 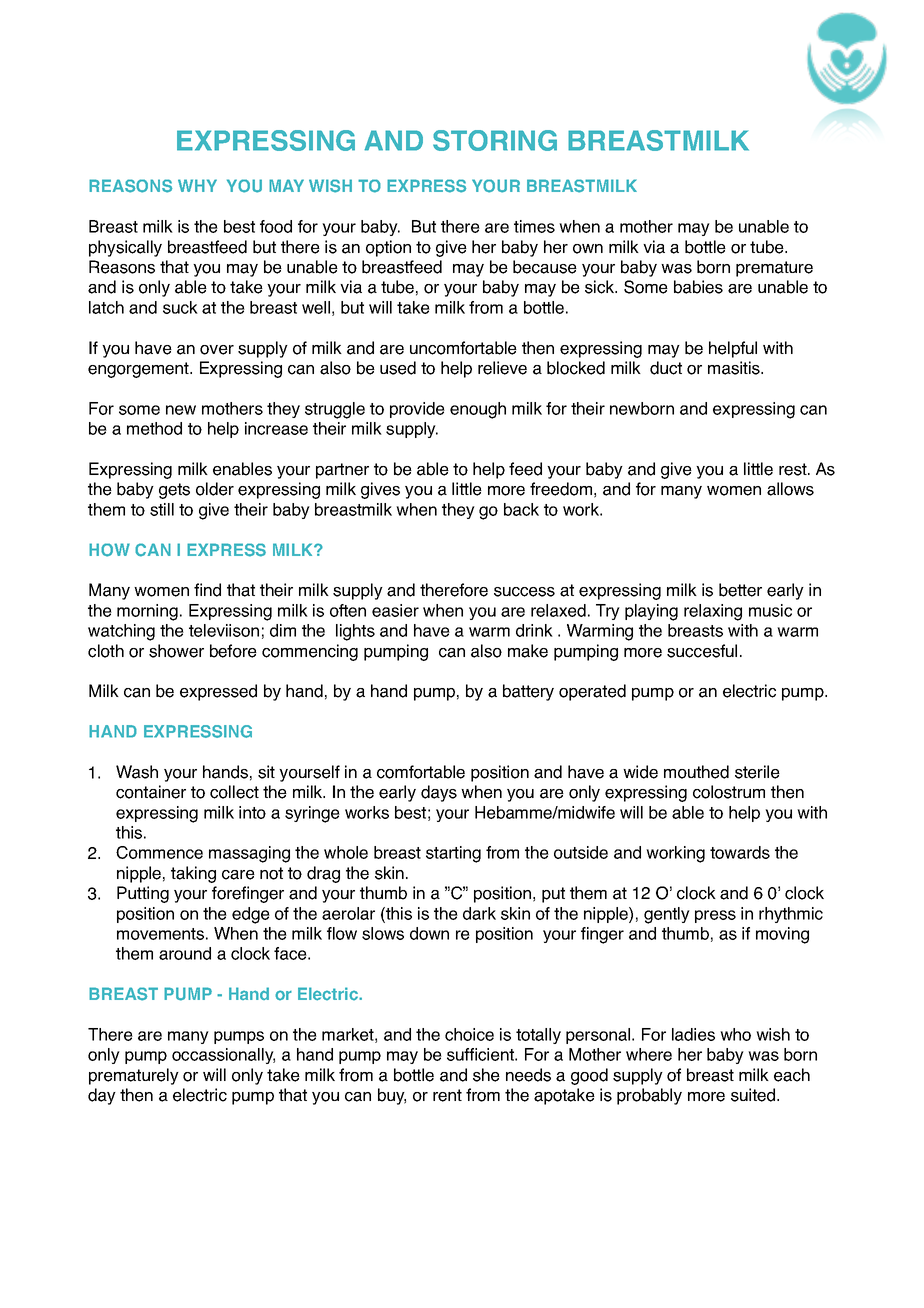 What do you see at coordinates (495, 140) in the screenshot?
I see `STORING` at bounding box center [495, 140].
